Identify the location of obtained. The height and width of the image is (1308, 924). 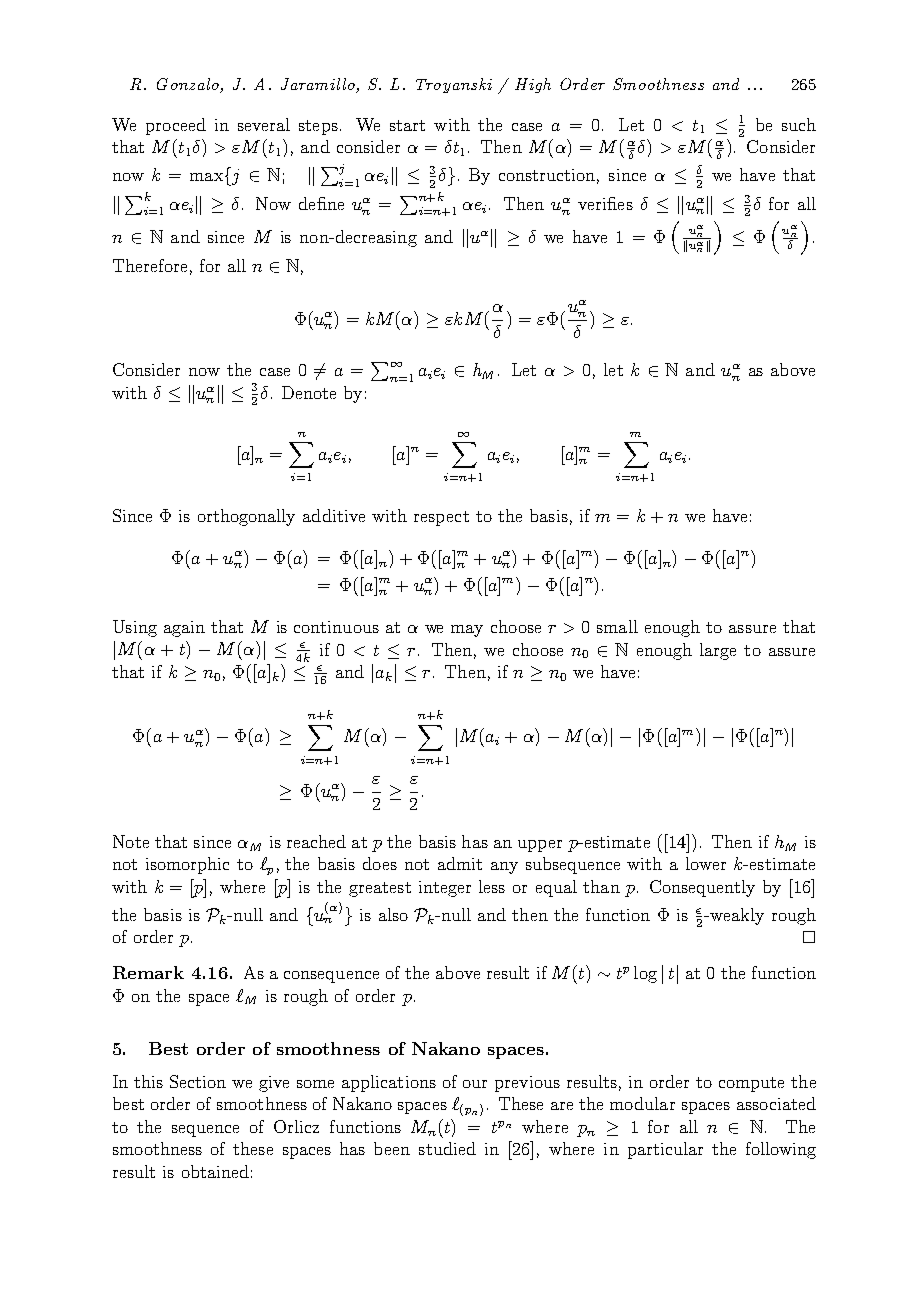
(215, 1171).
